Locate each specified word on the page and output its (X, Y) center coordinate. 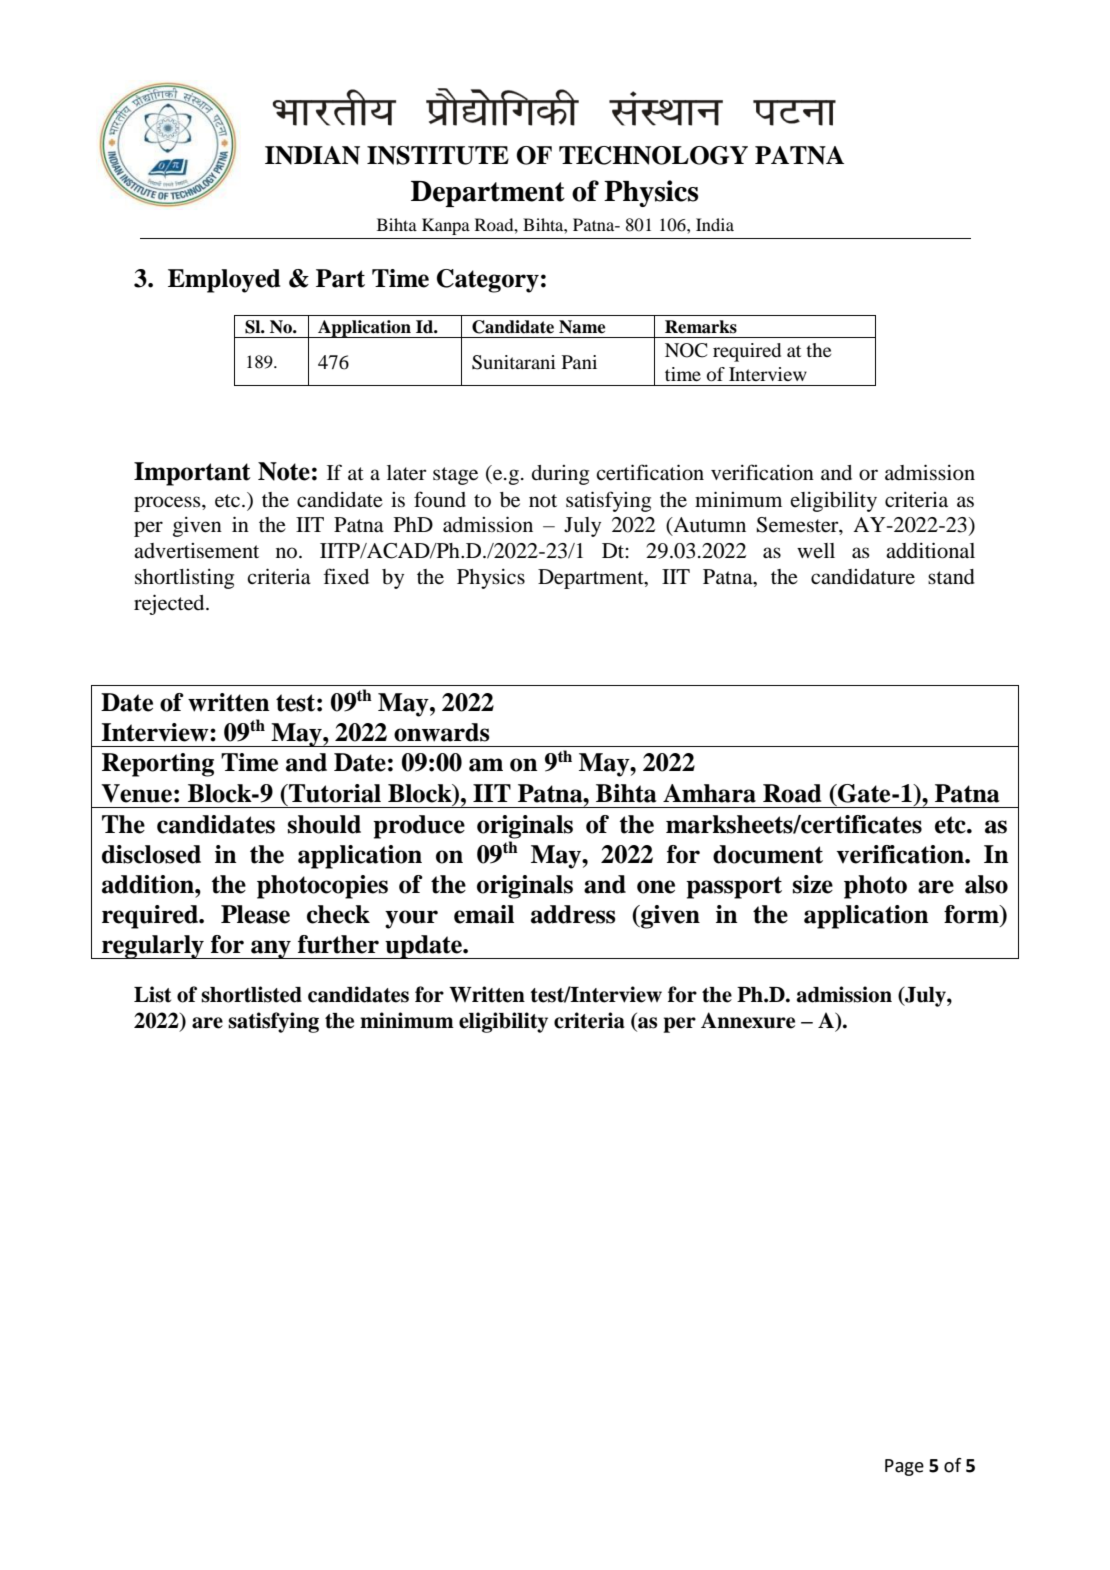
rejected (170, 604)
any (271, 949)
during (560, 475)
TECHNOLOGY (653, 155)
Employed (224, 281)
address (573, 914)
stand (951, 577)
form (972, 914)
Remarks (701, 327)
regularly (153, 947)
